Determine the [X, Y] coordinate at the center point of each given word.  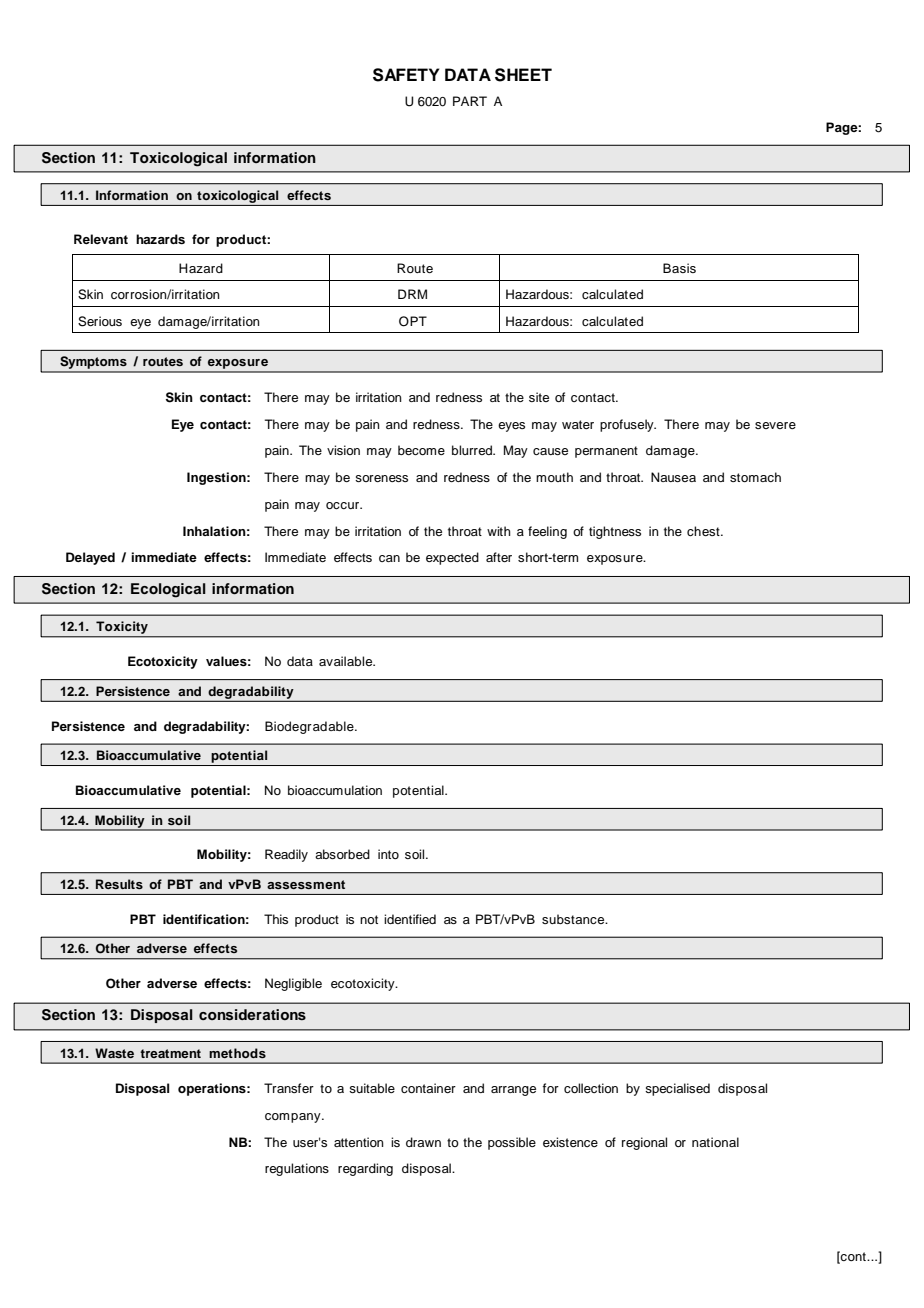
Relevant [101, 239]
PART [470, 101]
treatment [170, 1053]
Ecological [168, 590]
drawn [423, 1142]
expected [452, 558]
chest [704, 531]
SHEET [523, 75]
